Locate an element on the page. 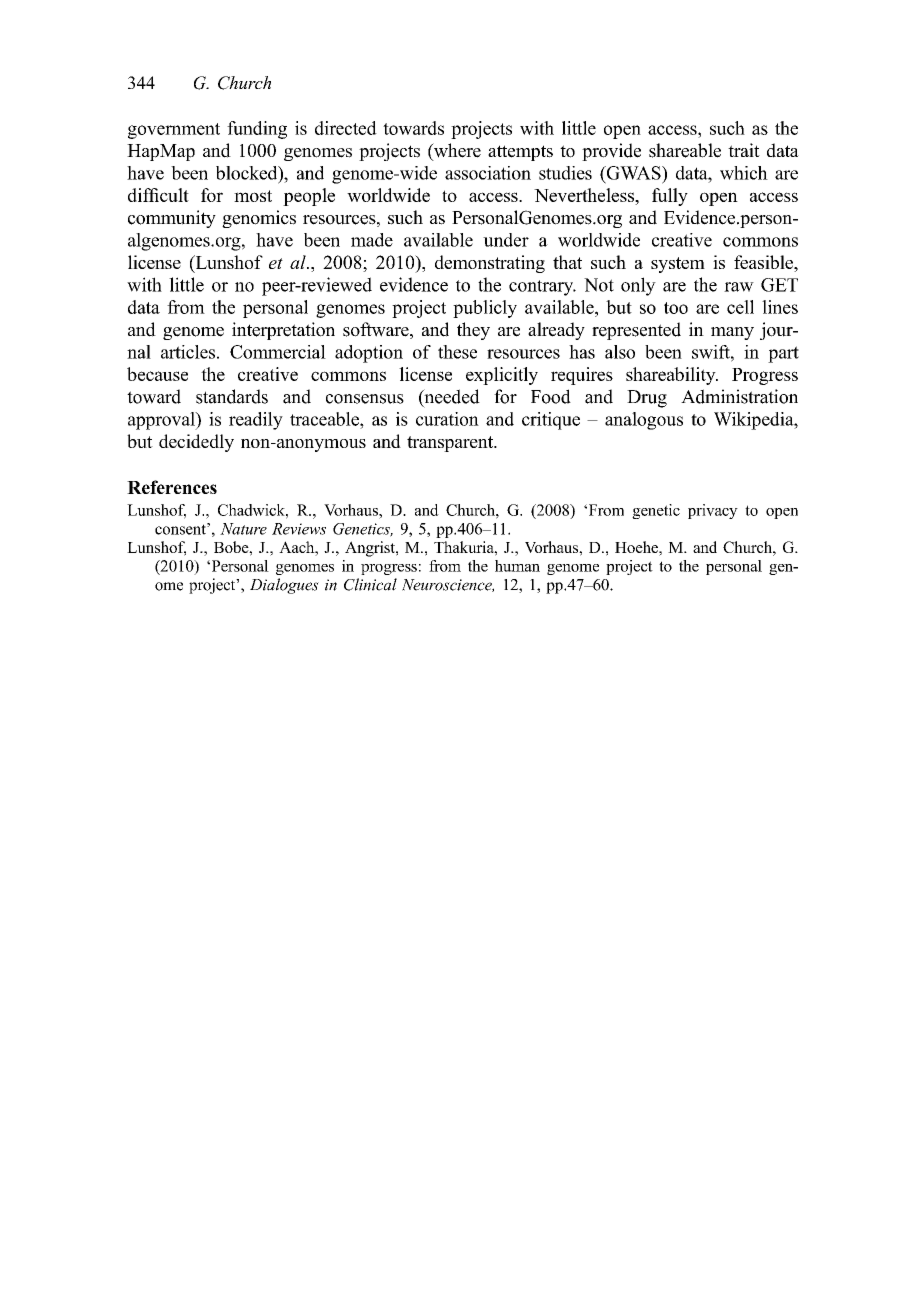 This page has width=923, height=1316. analogous is located at coordinates (644, 421).
